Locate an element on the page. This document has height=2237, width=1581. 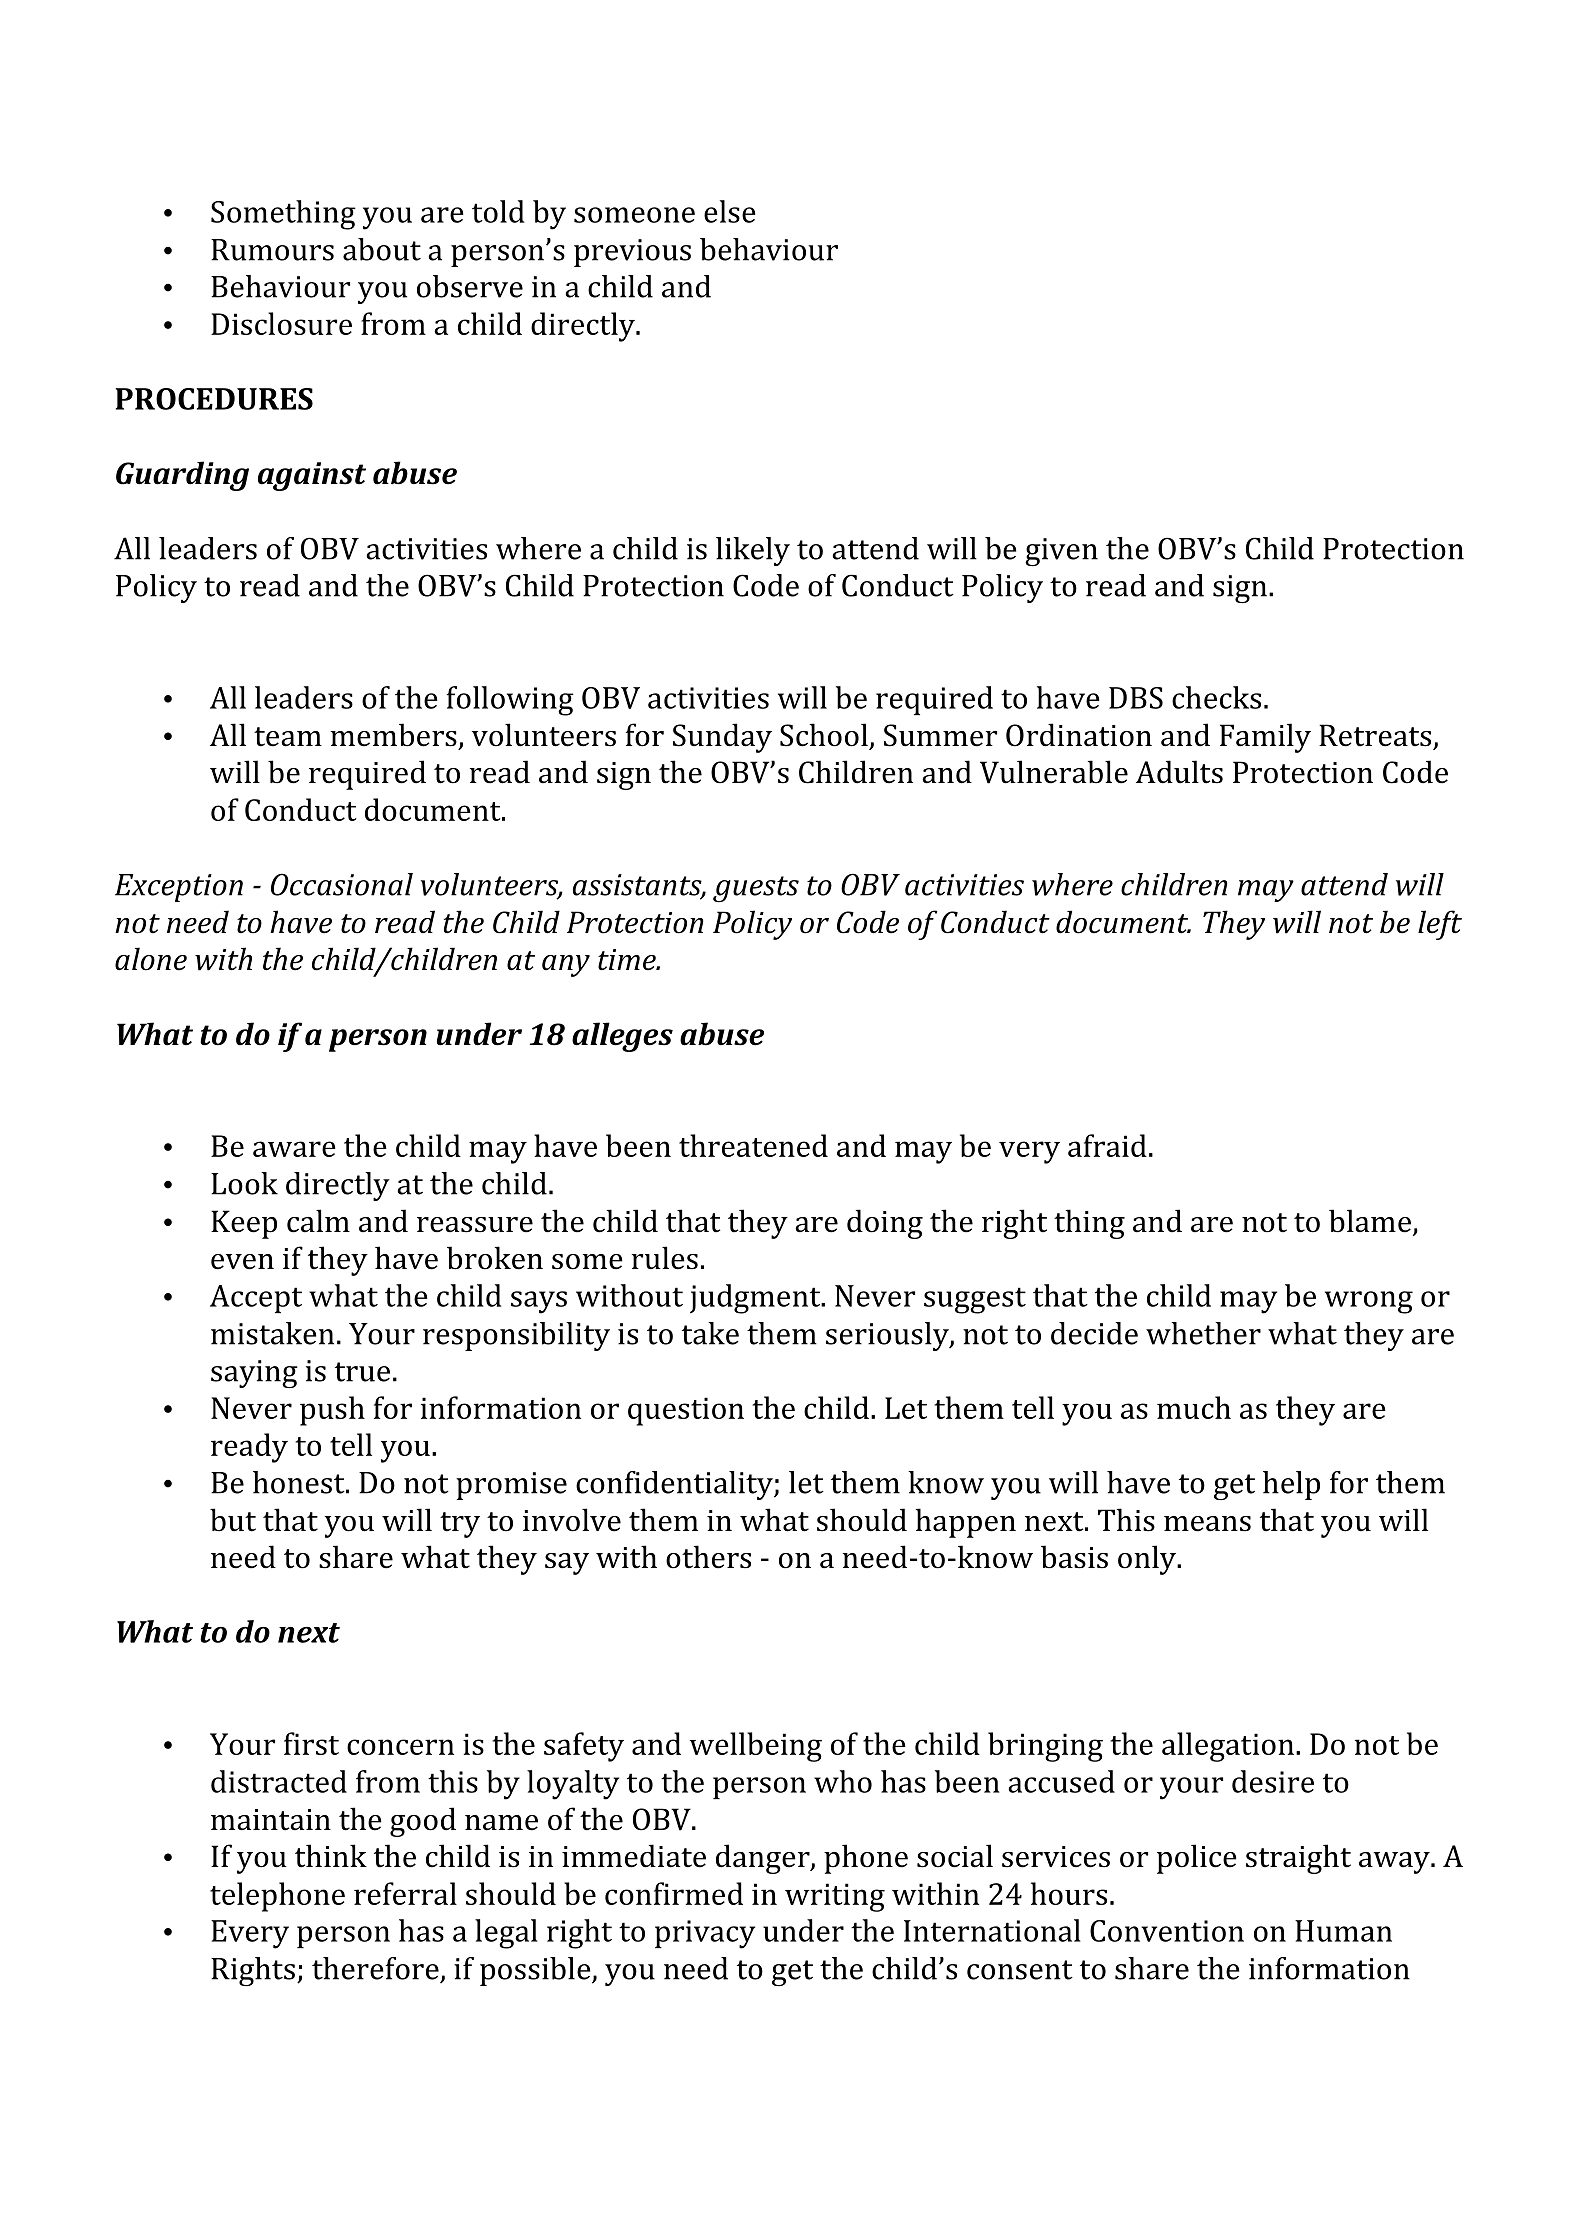
team is located at coordinates (288, 737).
